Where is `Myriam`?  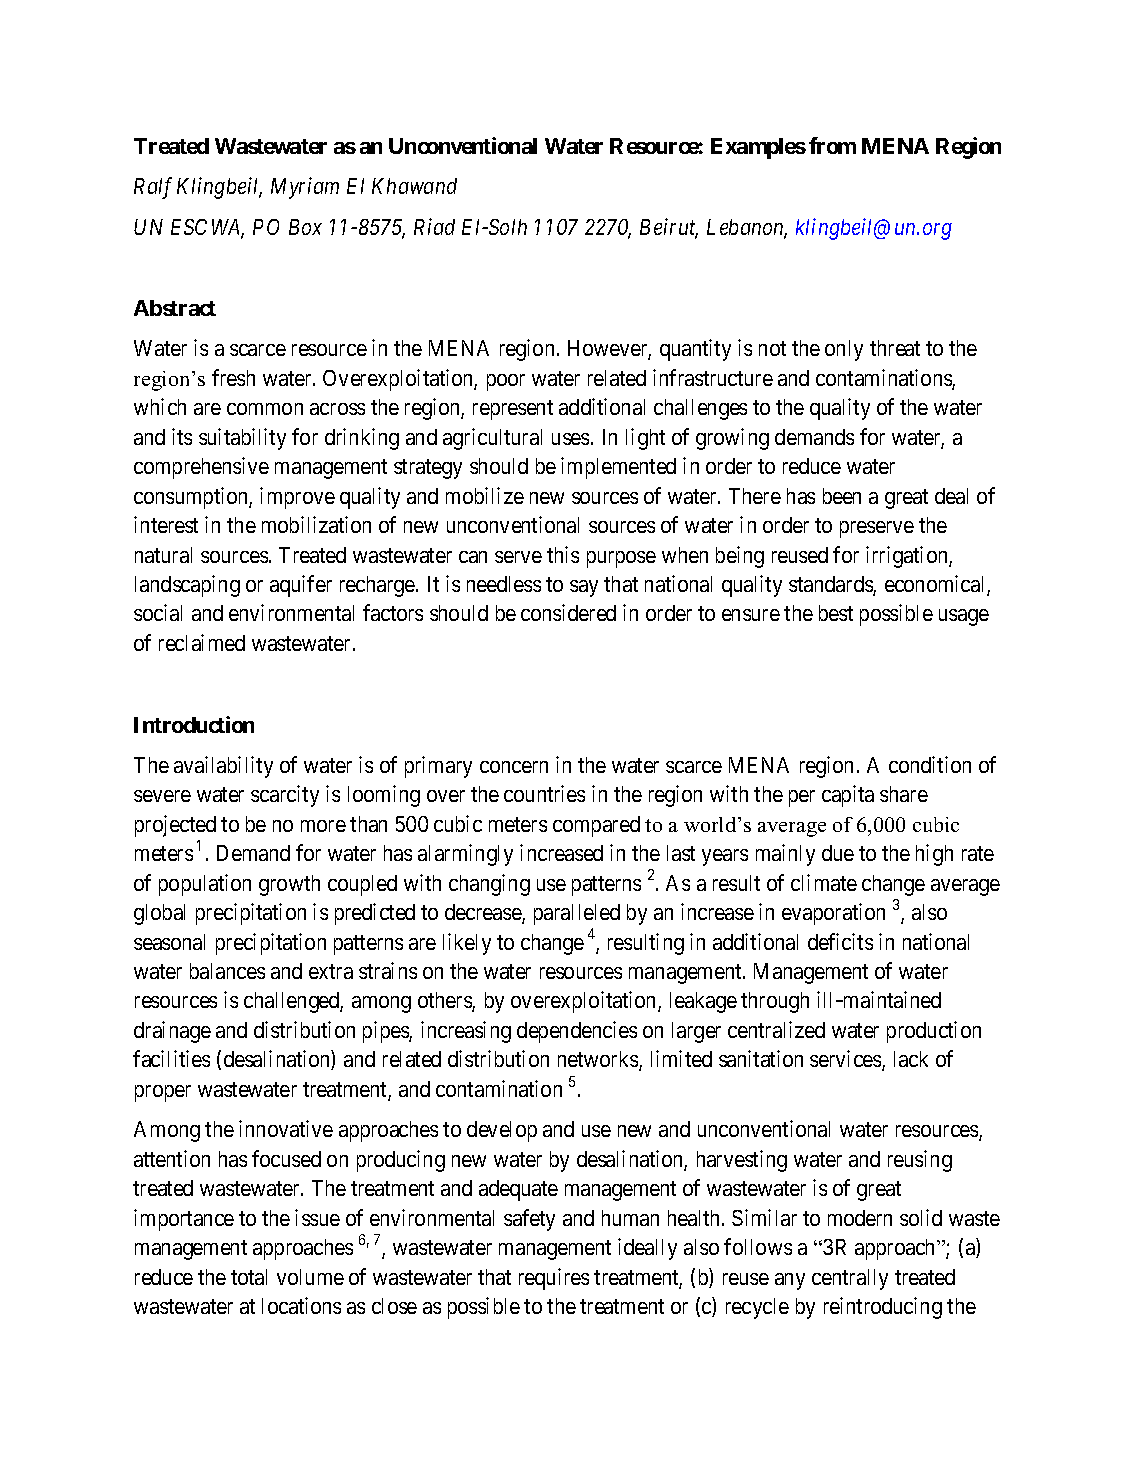 Myriam is located at coordinates (305, 188).
